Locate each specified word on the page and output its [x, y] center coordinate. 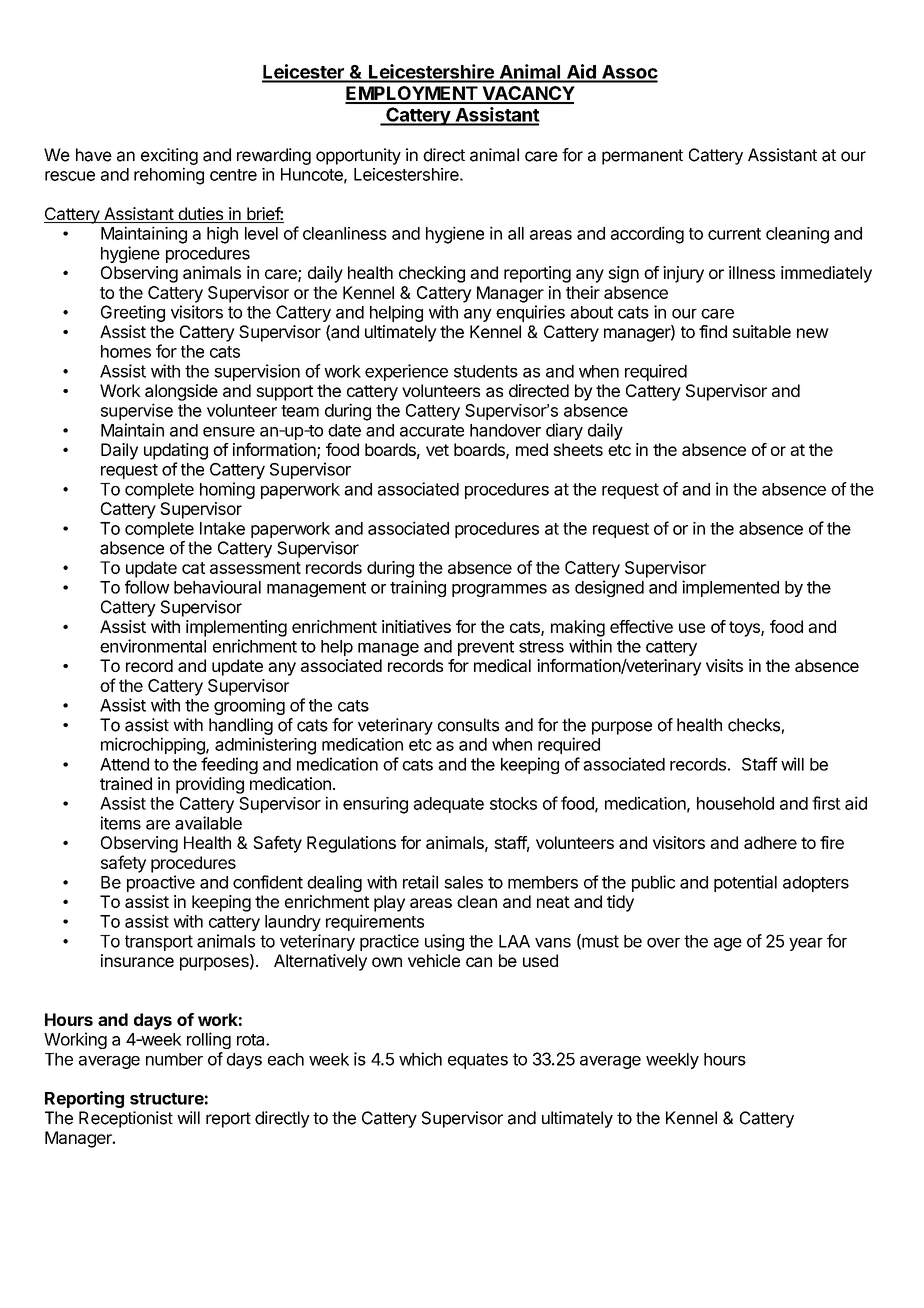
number [174, 1059]
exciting [169, 156]
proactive [161, 883]
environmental [153, 646]
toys [745, 629]
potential [745, 883]
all [516, 233]
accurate [432, 431]
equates [478, 1061]
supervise [137, 411]
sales [463, 882]
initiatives [416, 626]
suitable [762, 331]
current [734, 234]
